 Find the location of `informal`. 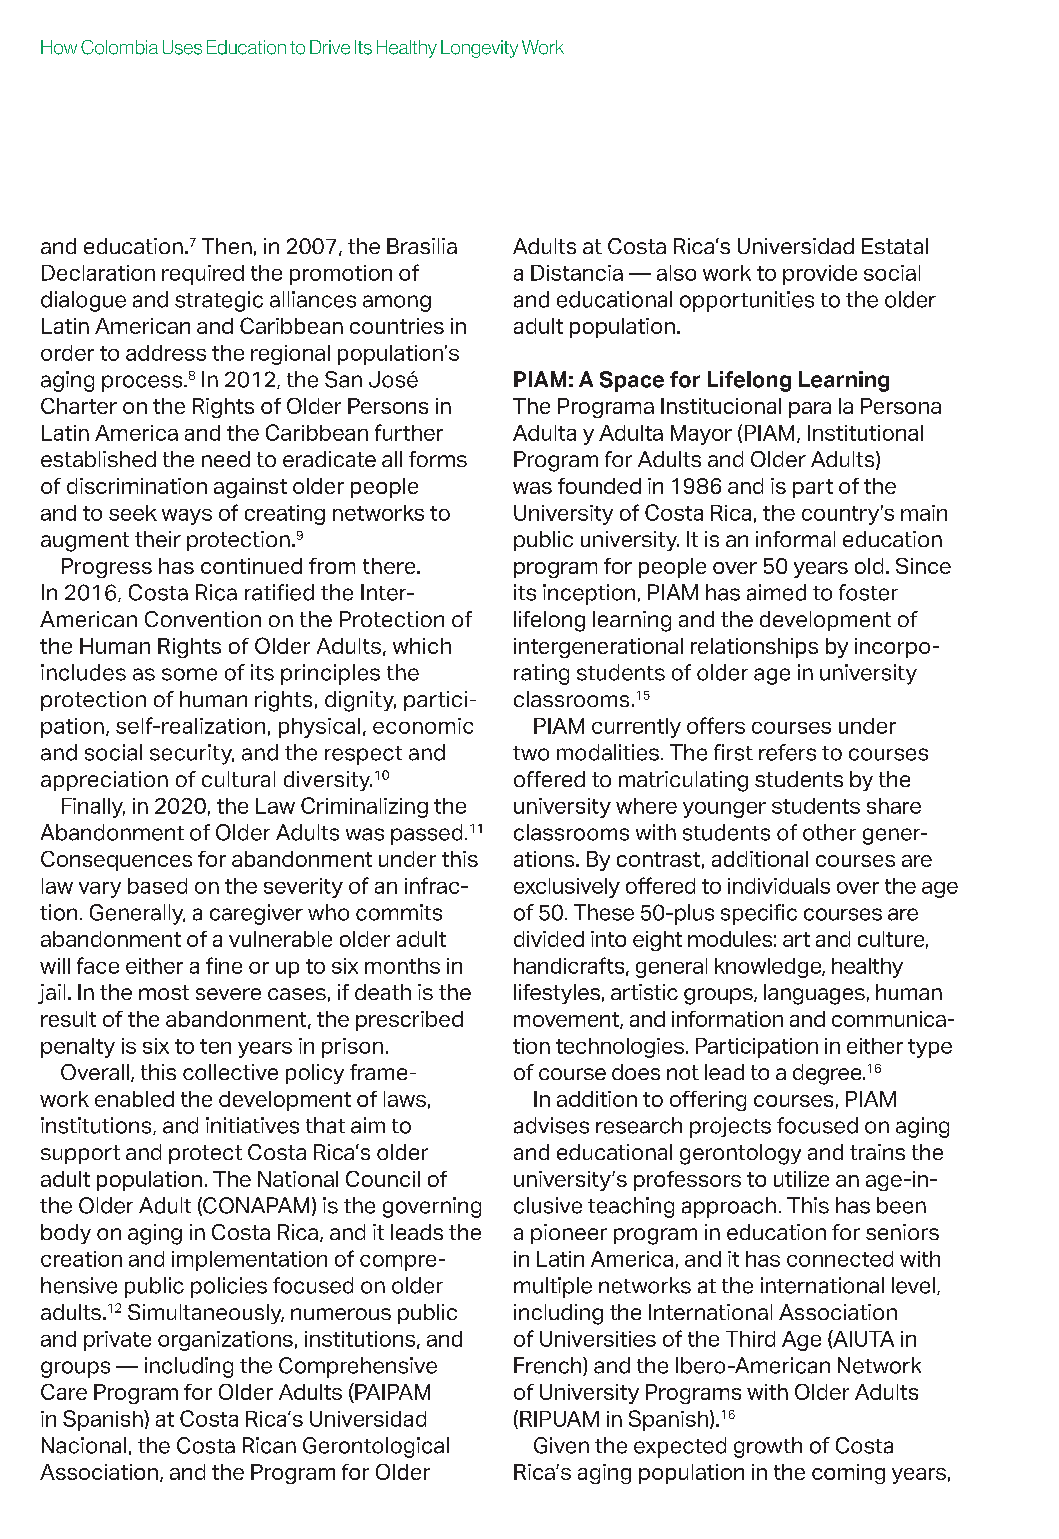

informal is located at coordinates (795, 539).
